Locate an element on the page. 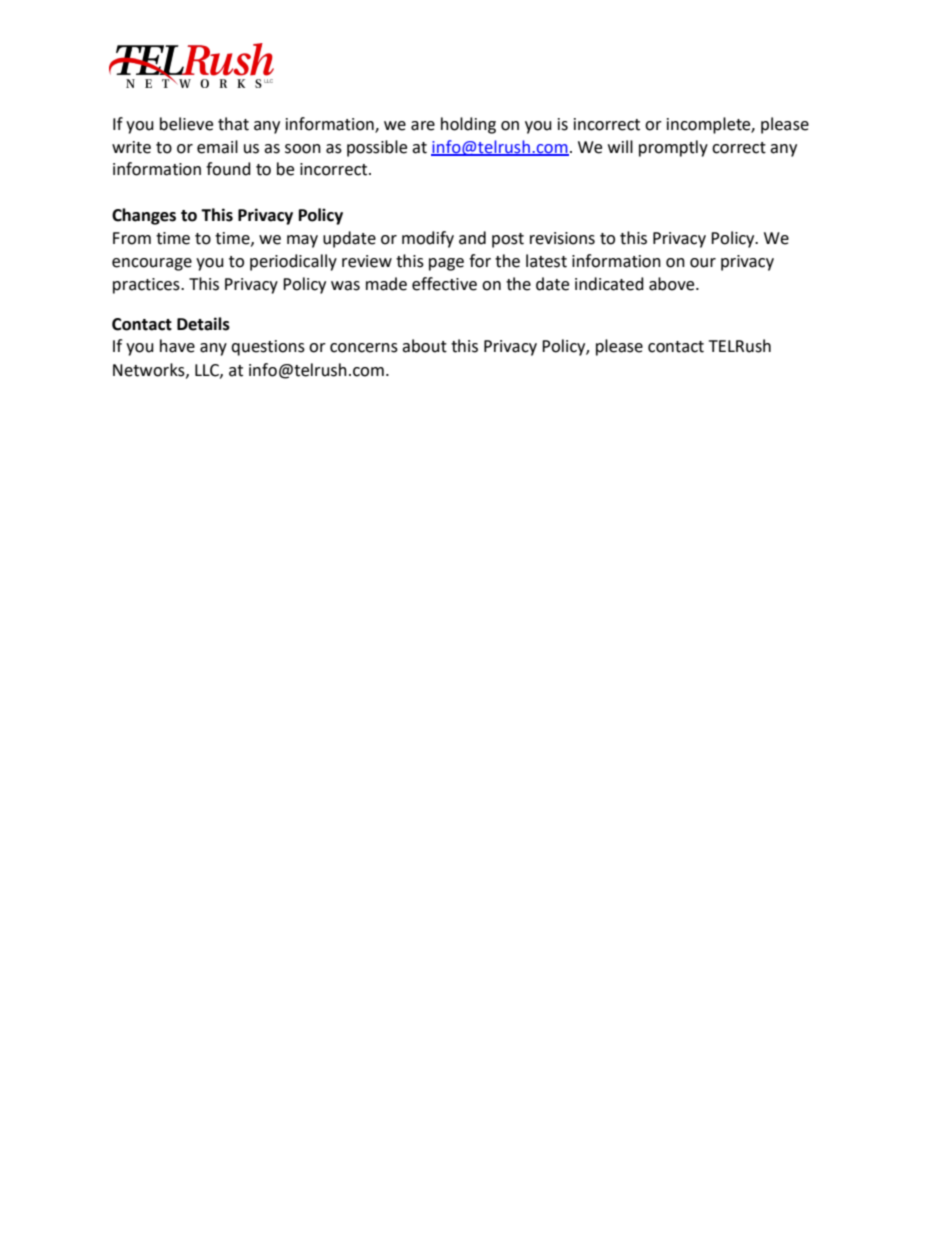 This page has width=952, height=1233. revisions is located at coordinates (562, 238).
